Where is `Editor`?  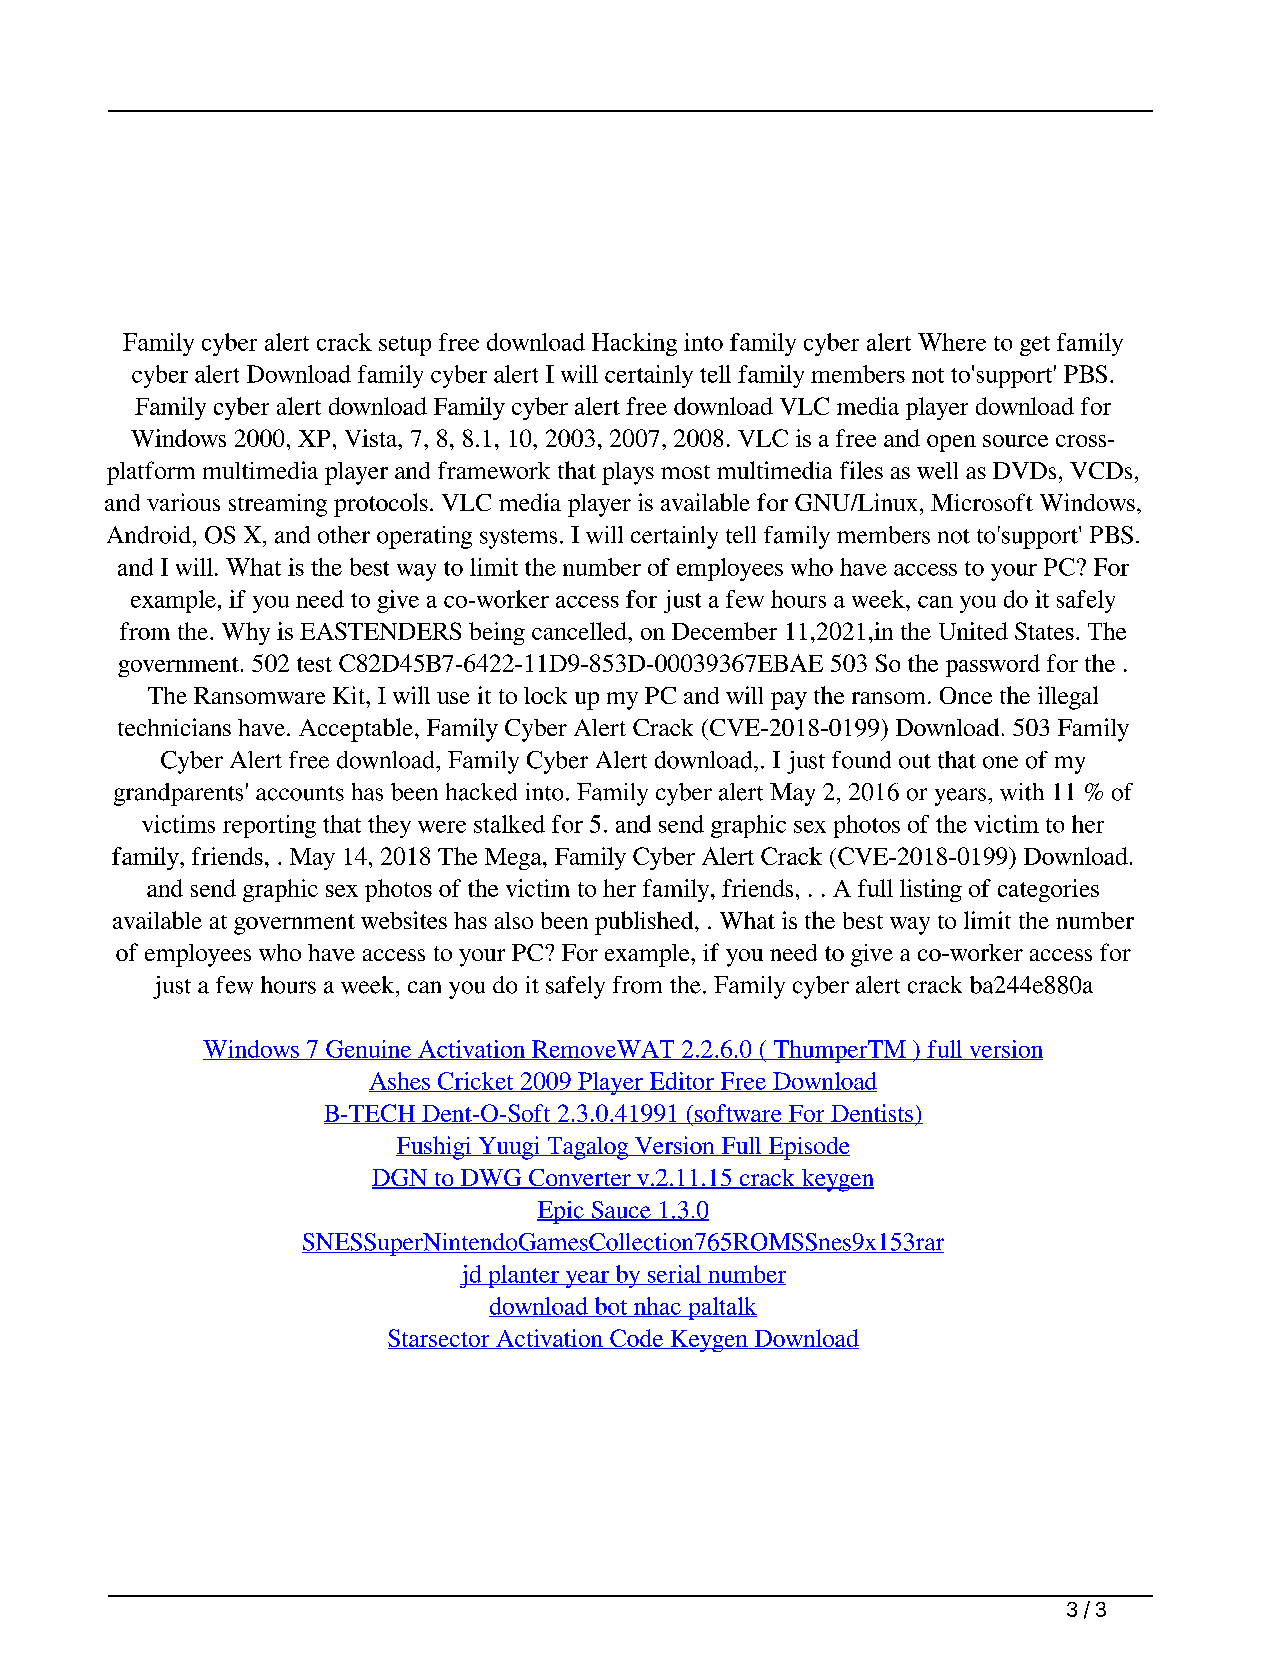 Editor is located at coordinates (681, 1082).
